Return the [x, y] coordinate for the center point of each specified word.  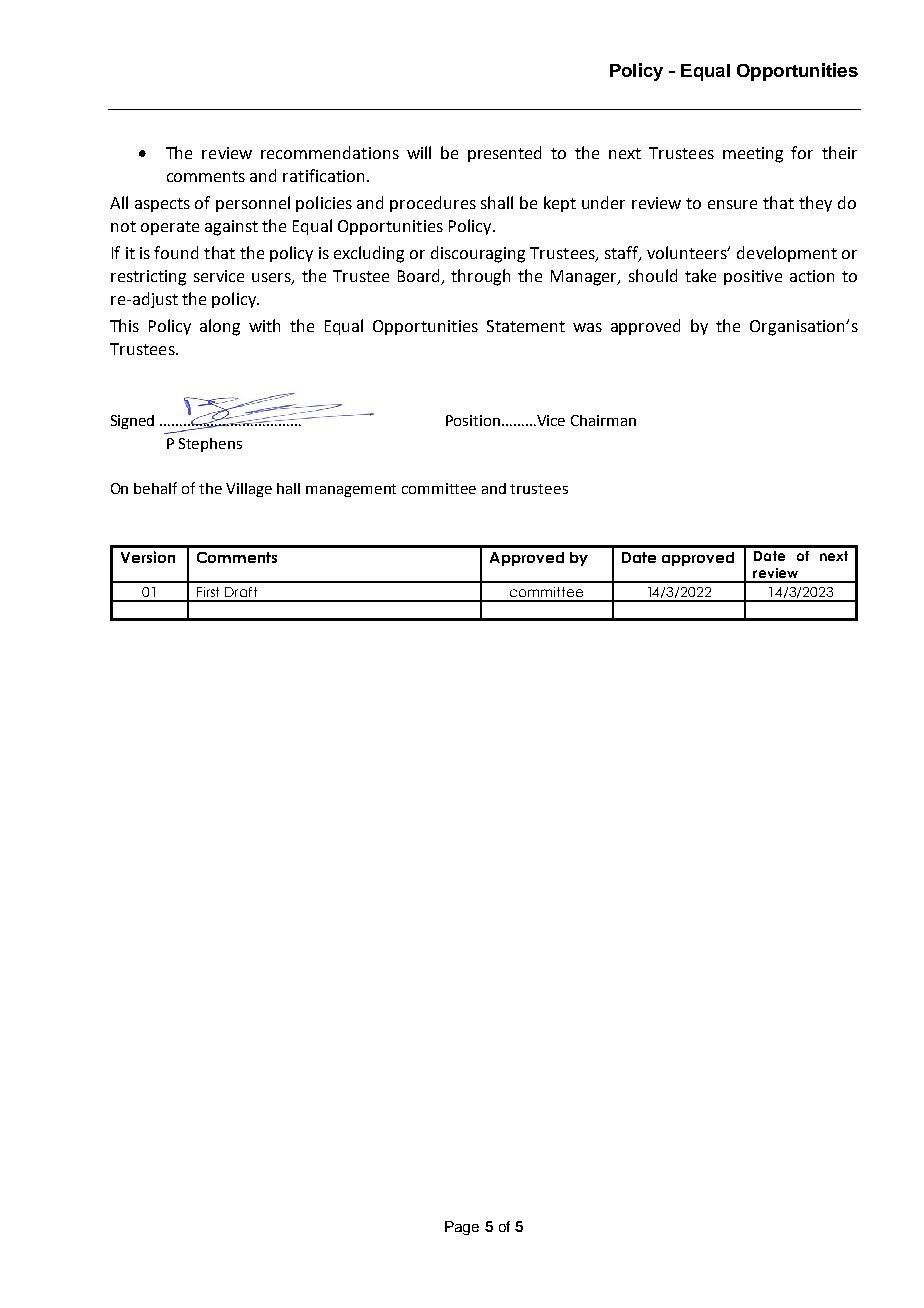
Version [148, 557]
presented [504, 154]
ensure [732, 204]
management [351, 490]
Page [462, 1228]
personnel [253, 204]
